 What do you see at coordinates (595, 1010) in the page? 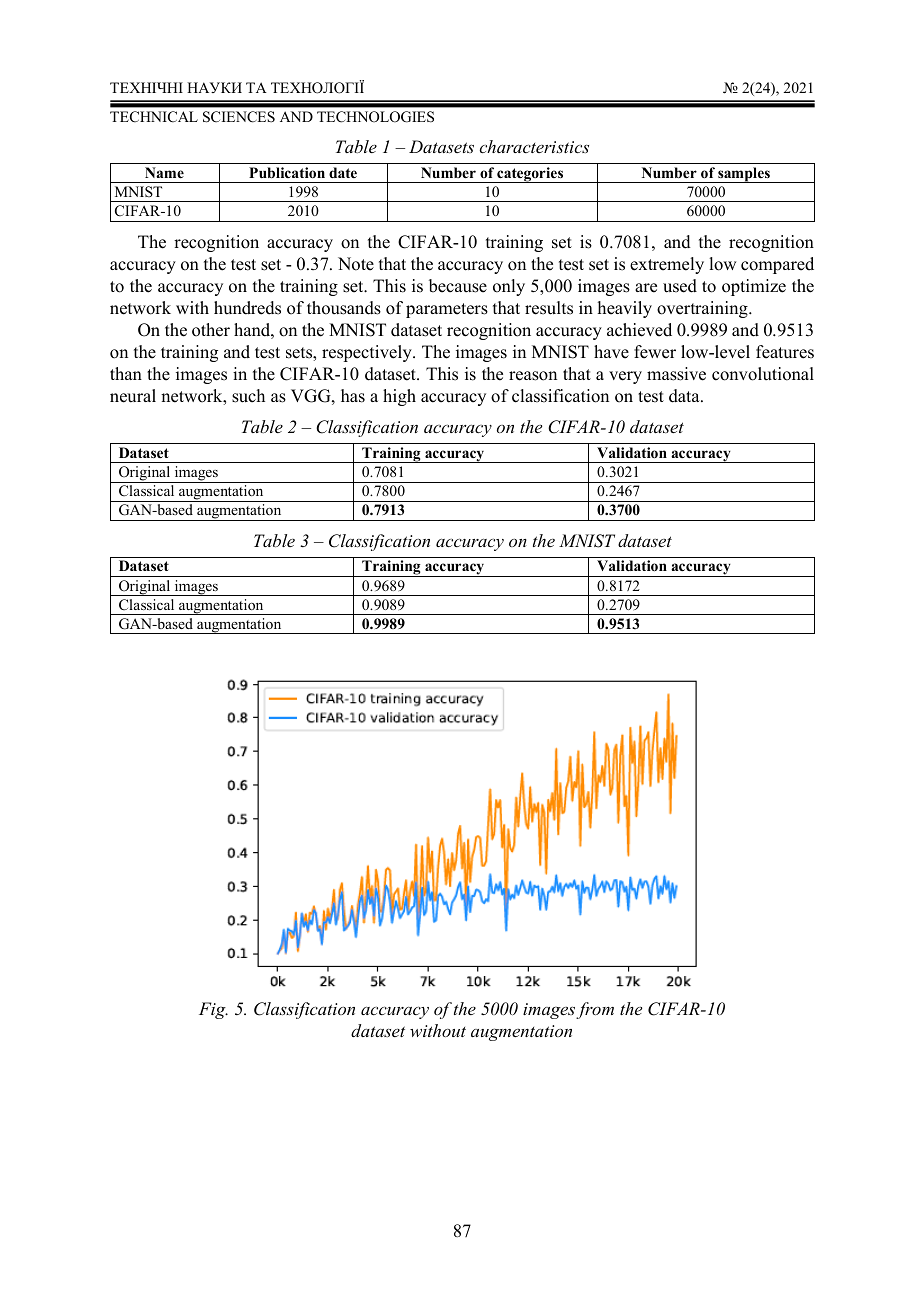
I see `from` at bounding box center [595, 1010].
